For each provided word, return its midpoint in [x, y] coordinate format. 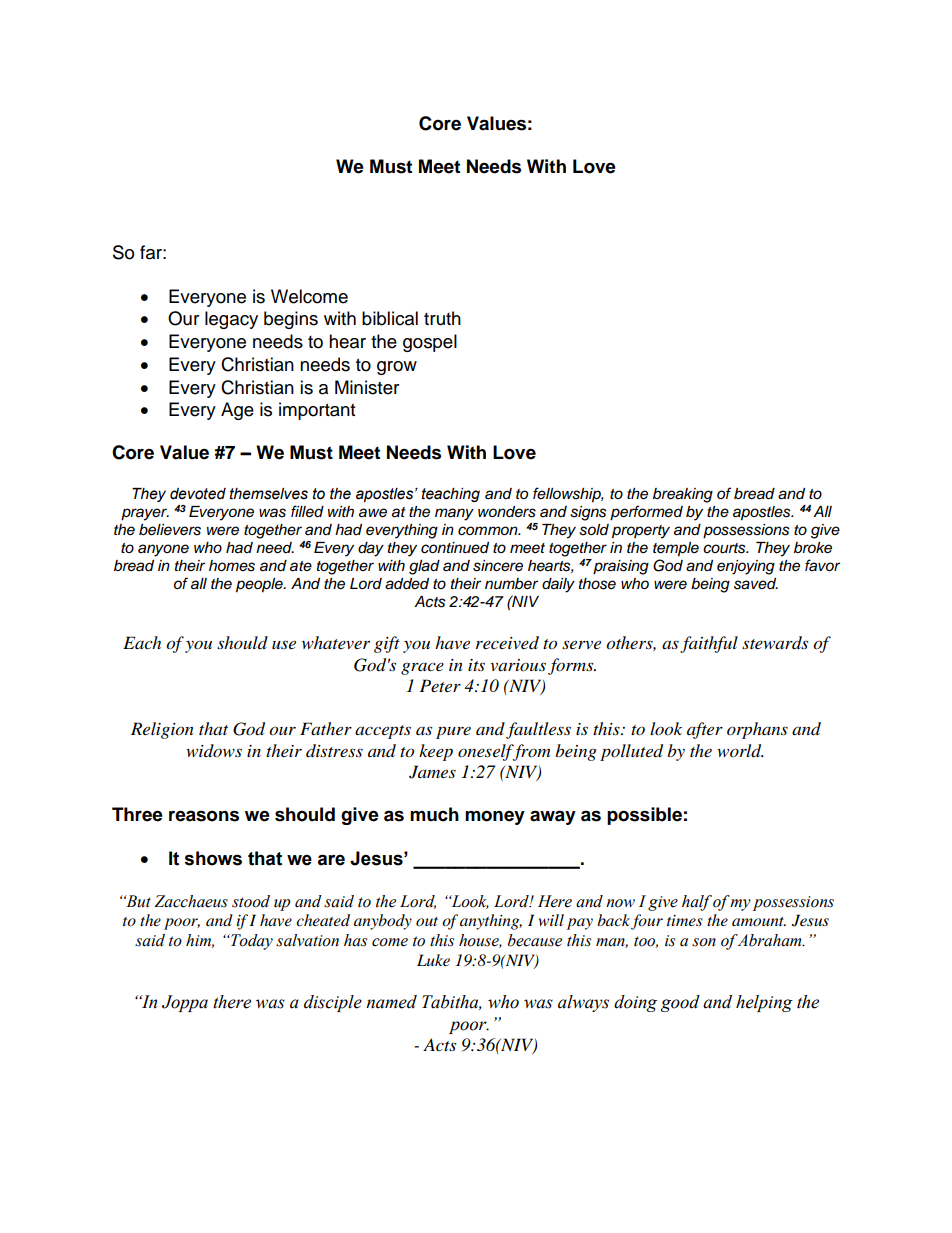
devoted [198, 494]
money [495, 818]
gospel [430, 343]
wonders [507, 512]
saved [756, 584]
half [697, 903]
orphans [757, 730]
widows [214, 750]
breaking [683, 495]
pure [453, 733]
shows [213, 858]
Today [251, 942]
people [260, 585]
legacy [231, 320]
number [511, 583]
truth [442, 318]
